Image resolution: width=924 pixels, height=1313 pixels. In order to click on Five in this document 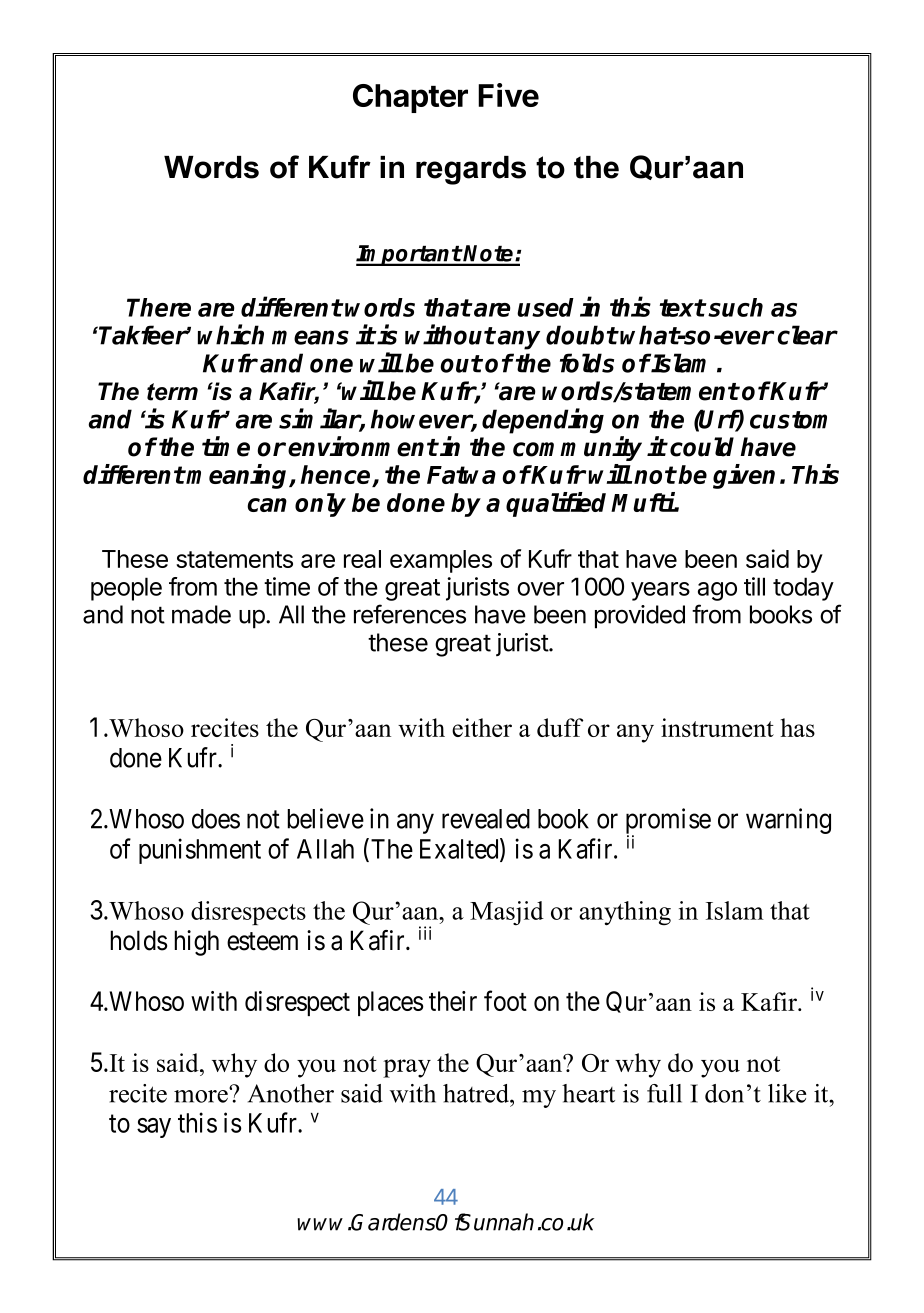, I will do `click(508, 95)`.
